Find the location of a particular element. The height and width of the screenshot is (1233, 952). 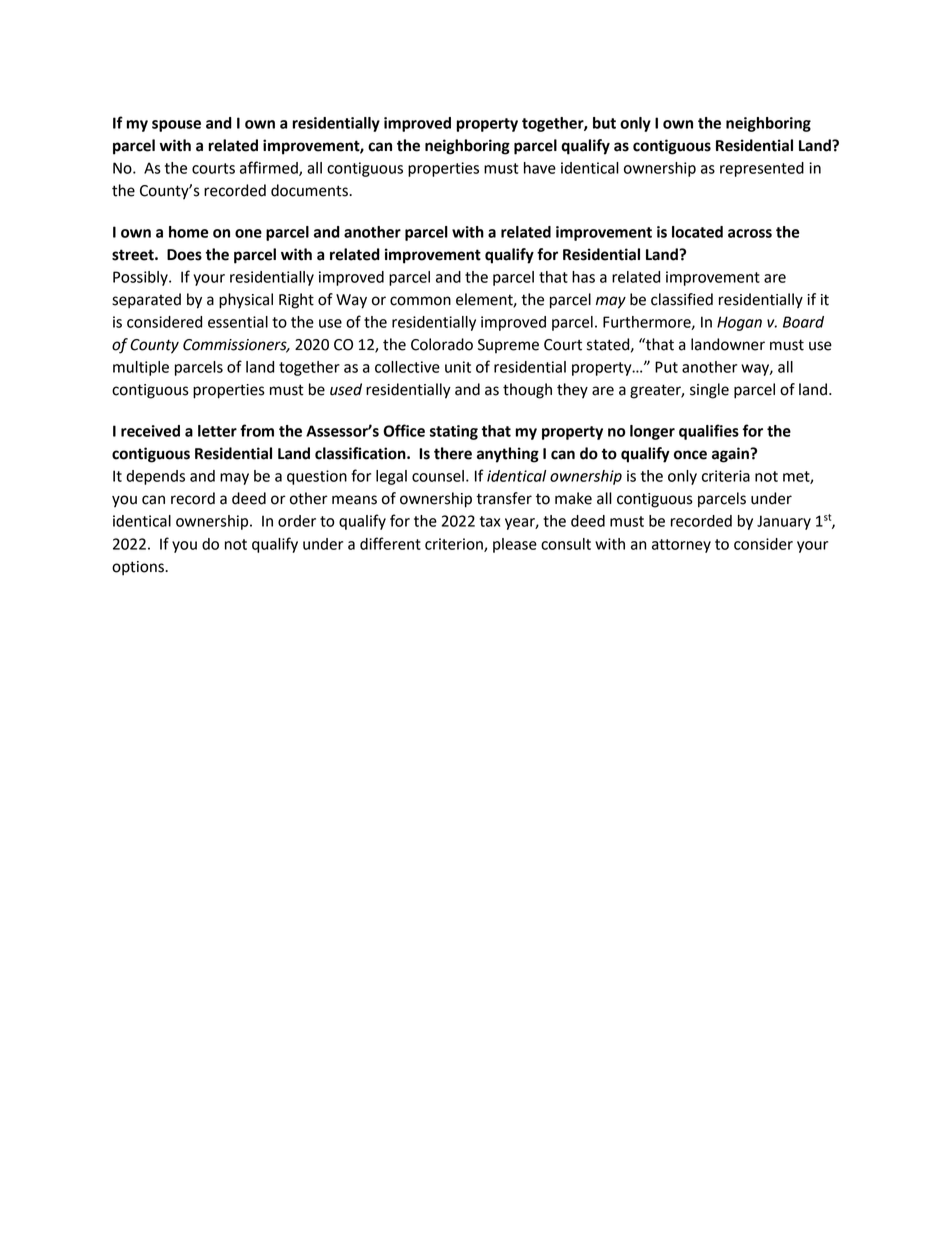

letter is located at coordinates (217, 431).
